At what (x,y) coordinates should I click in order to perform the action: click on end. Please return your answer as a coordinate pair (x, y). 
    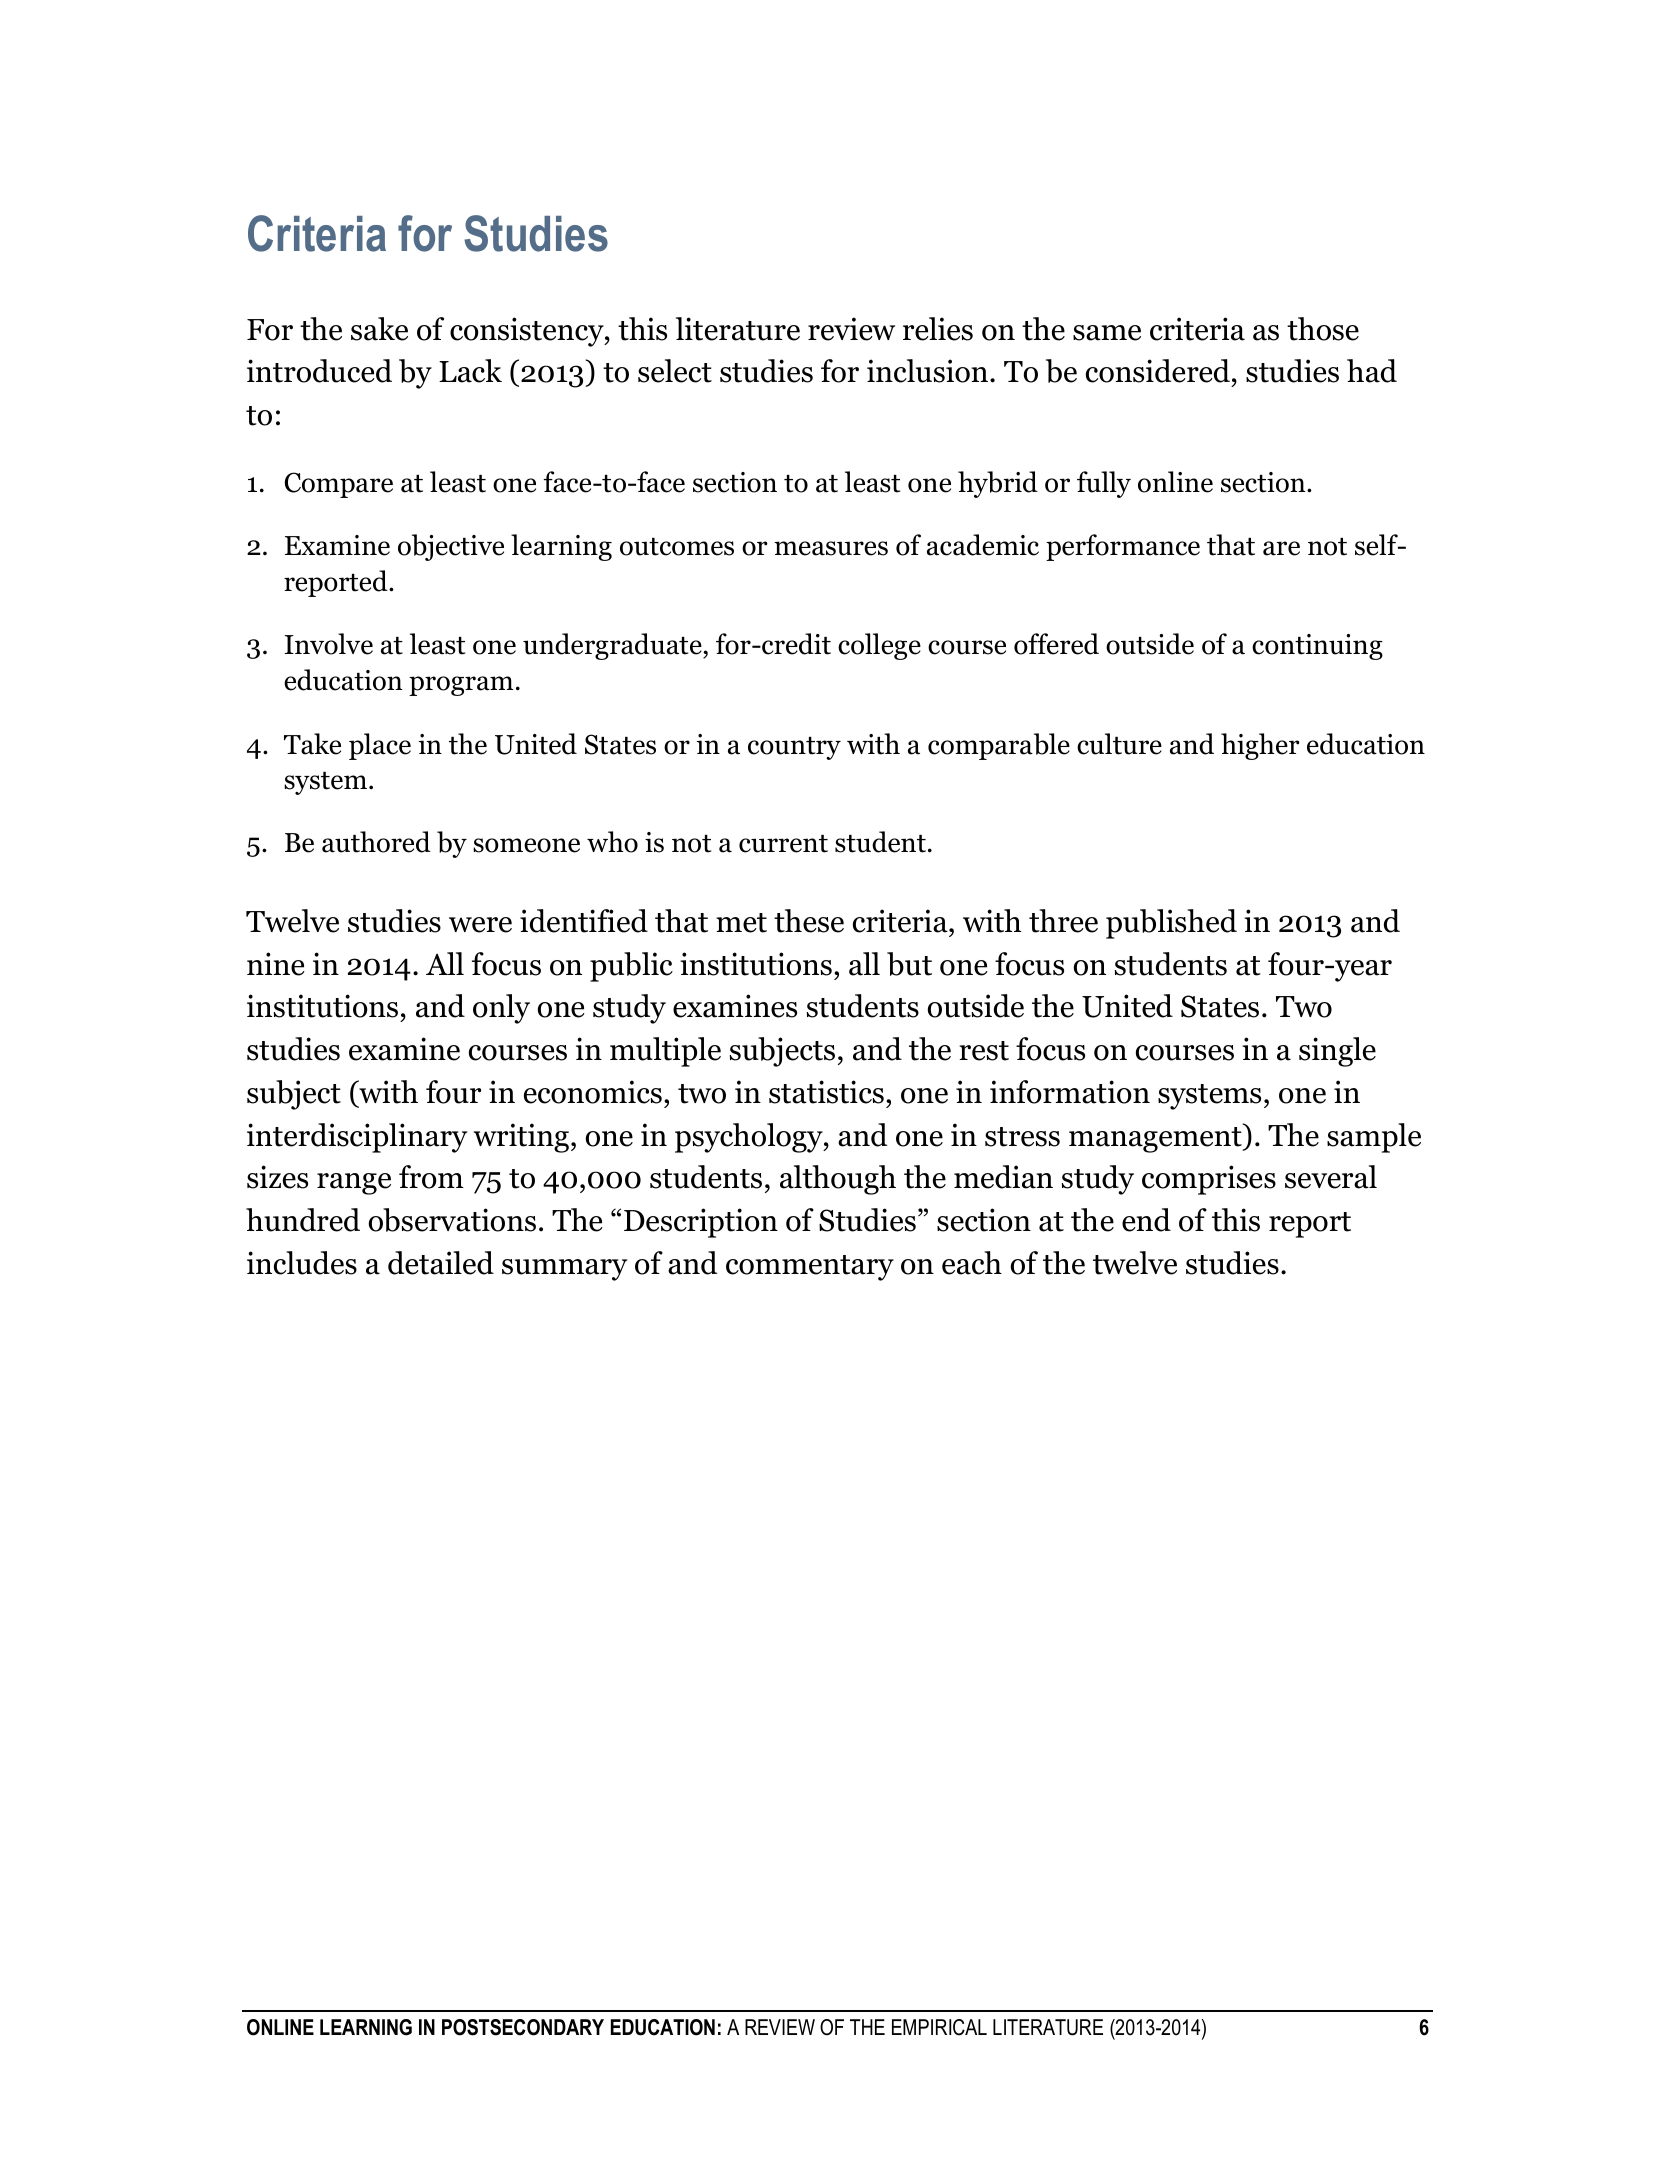
    Looking at the image, I should click on (1146, 1220).
